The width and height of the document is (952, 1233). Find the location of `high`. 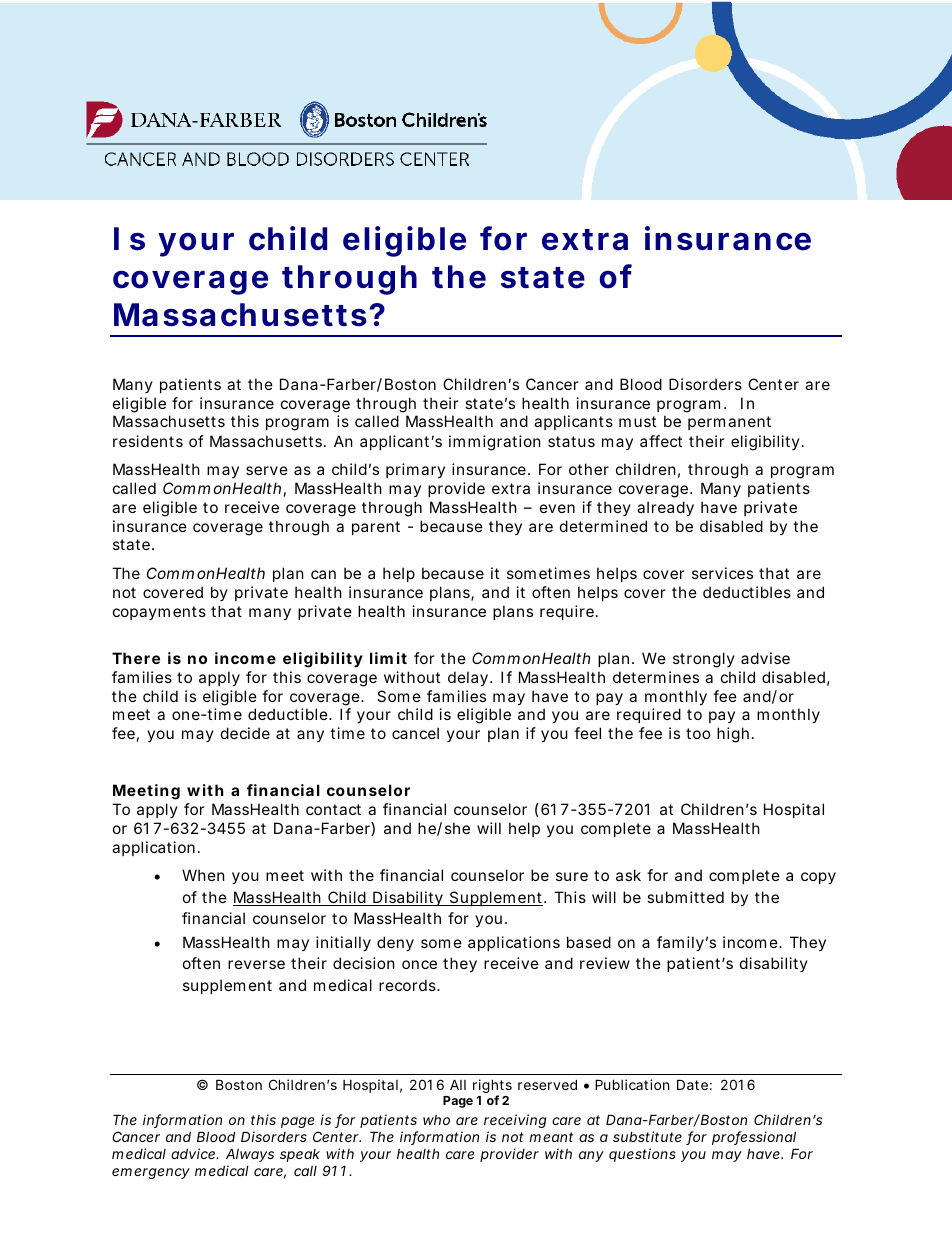

high is located at coordinates (733, 735).
